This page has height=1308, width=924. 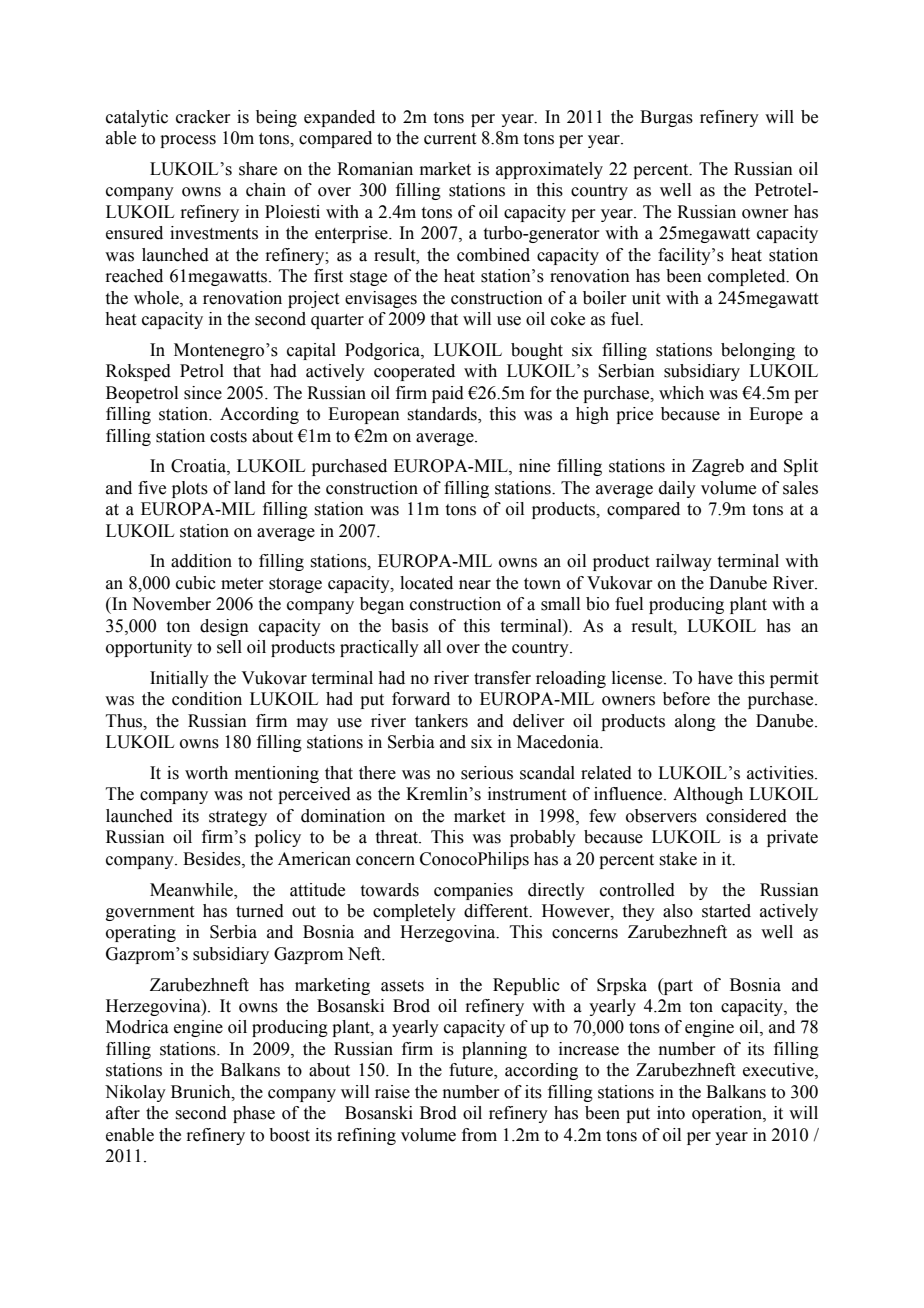 What do you see at coordinates (671, 1113) in the page?
I see `into` at bounding box center [671, 1113].
